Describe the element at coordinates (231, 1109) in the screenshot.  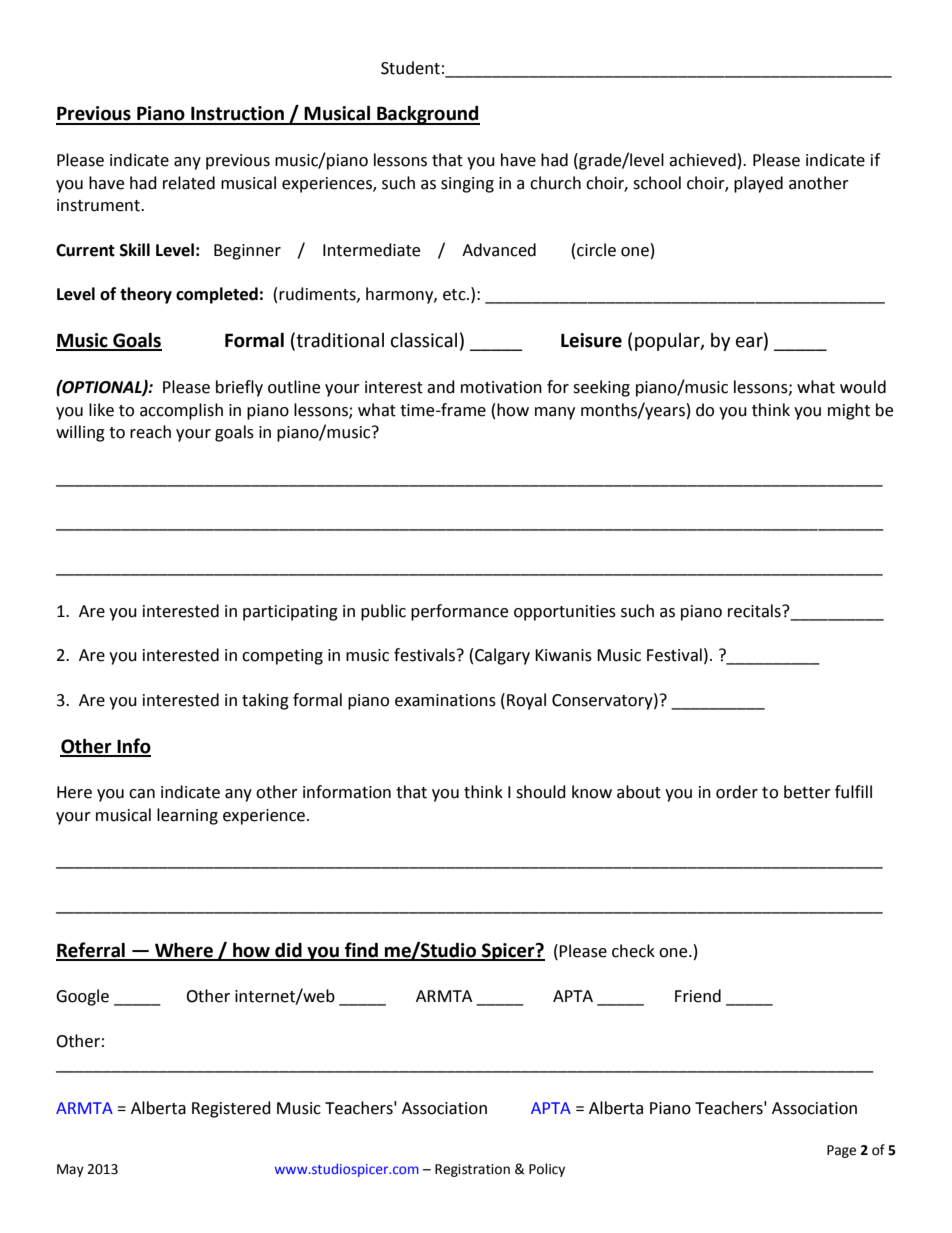
I see `Registered` at that location.
